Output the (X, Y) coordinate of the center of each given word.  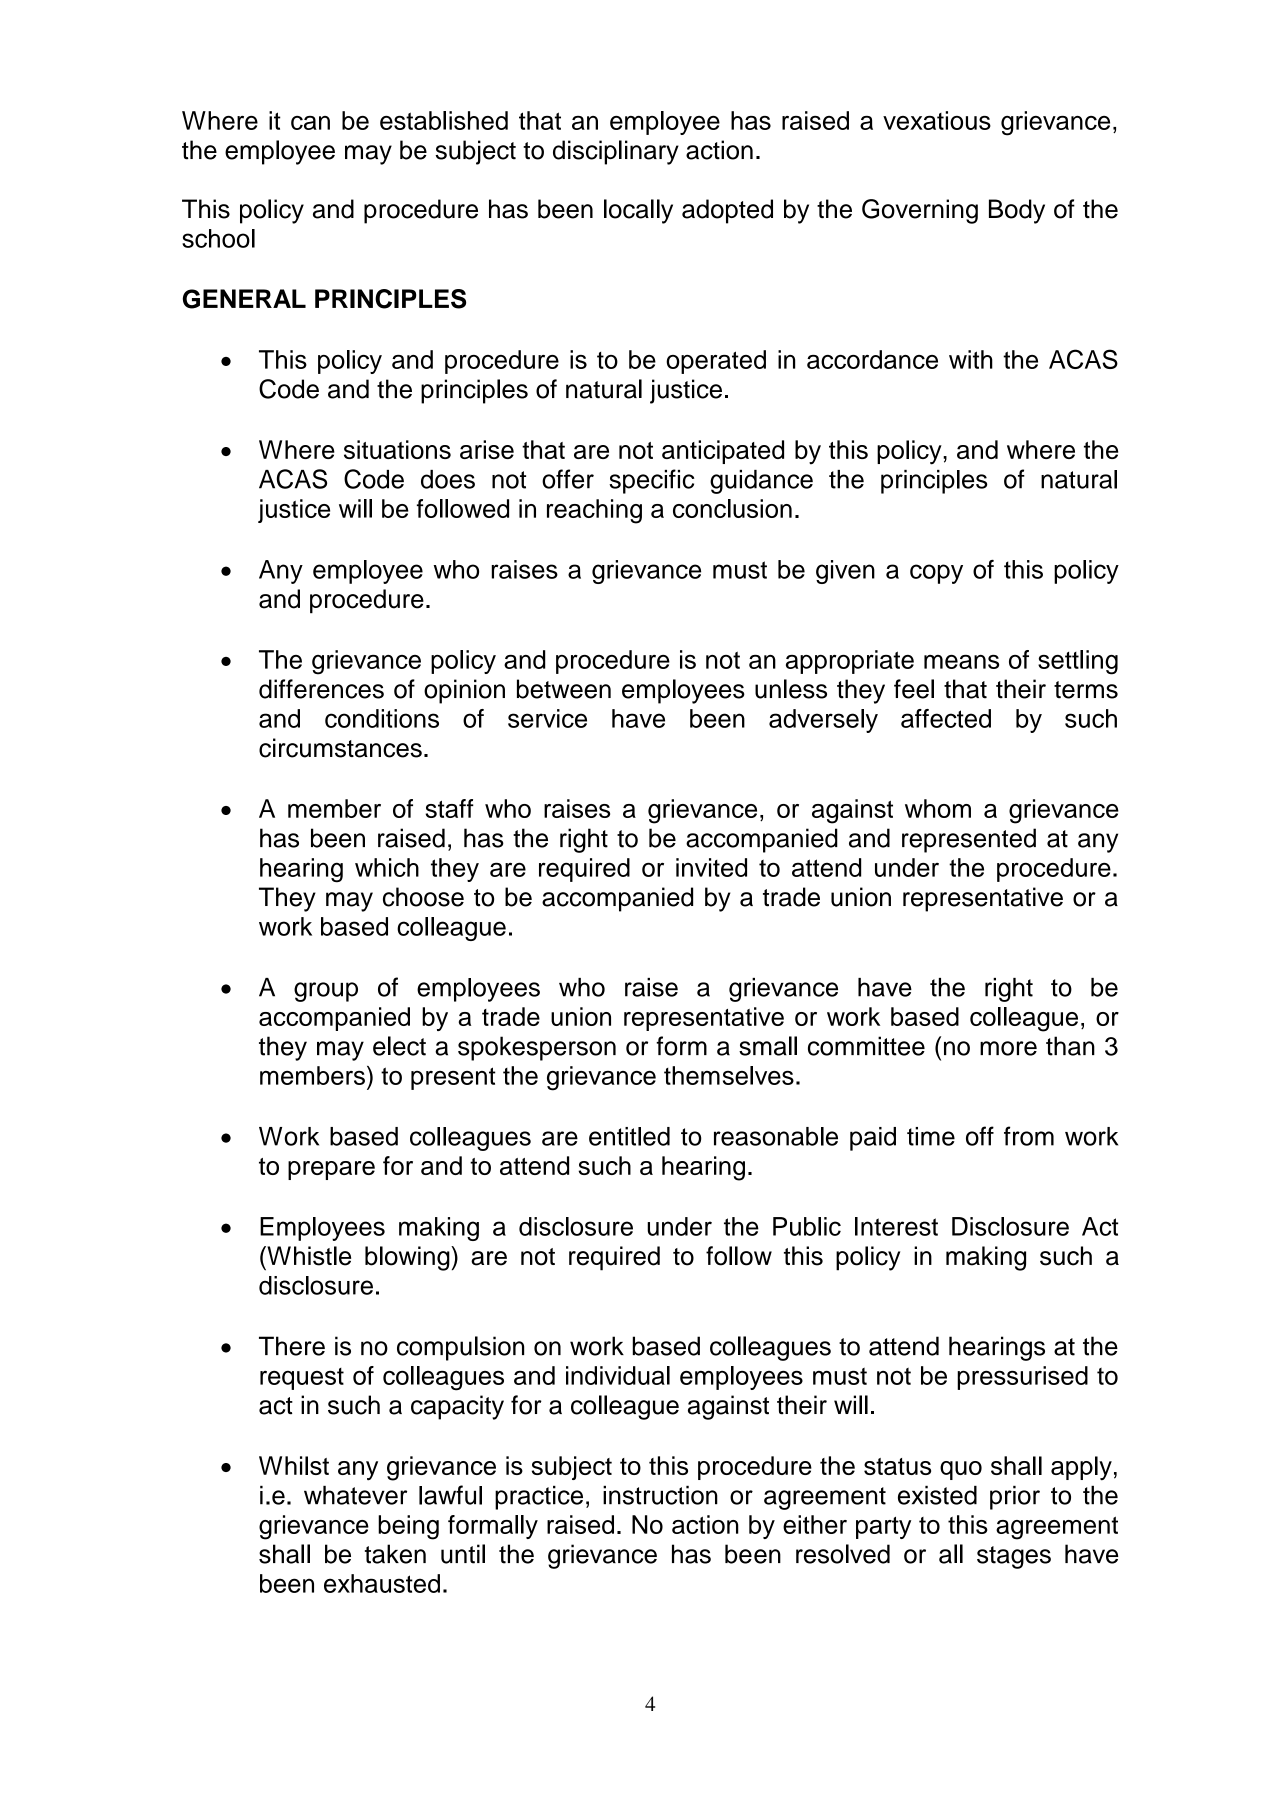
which (387, 867)
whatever (355, 1495)
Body (1017, 211)
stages (1014, 1557)
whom (938, 808)
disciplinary (616, 152)
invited (711, 867)
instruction (660, 1495)
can (310, 123)
